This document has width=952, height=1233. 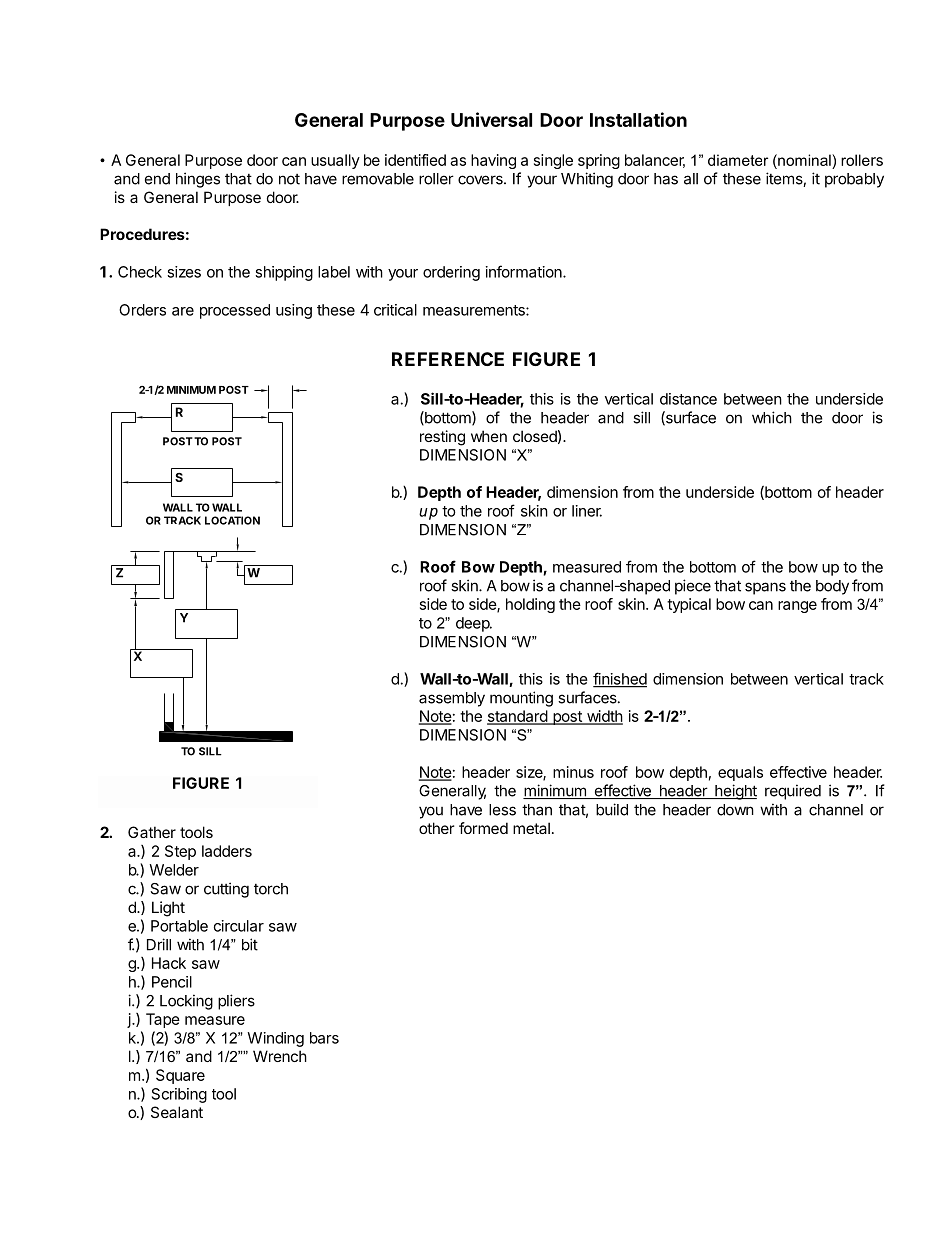 What do you see at coordinates (738, 160) in the document?
I see `diameter` at bounding box center [738, 160].
